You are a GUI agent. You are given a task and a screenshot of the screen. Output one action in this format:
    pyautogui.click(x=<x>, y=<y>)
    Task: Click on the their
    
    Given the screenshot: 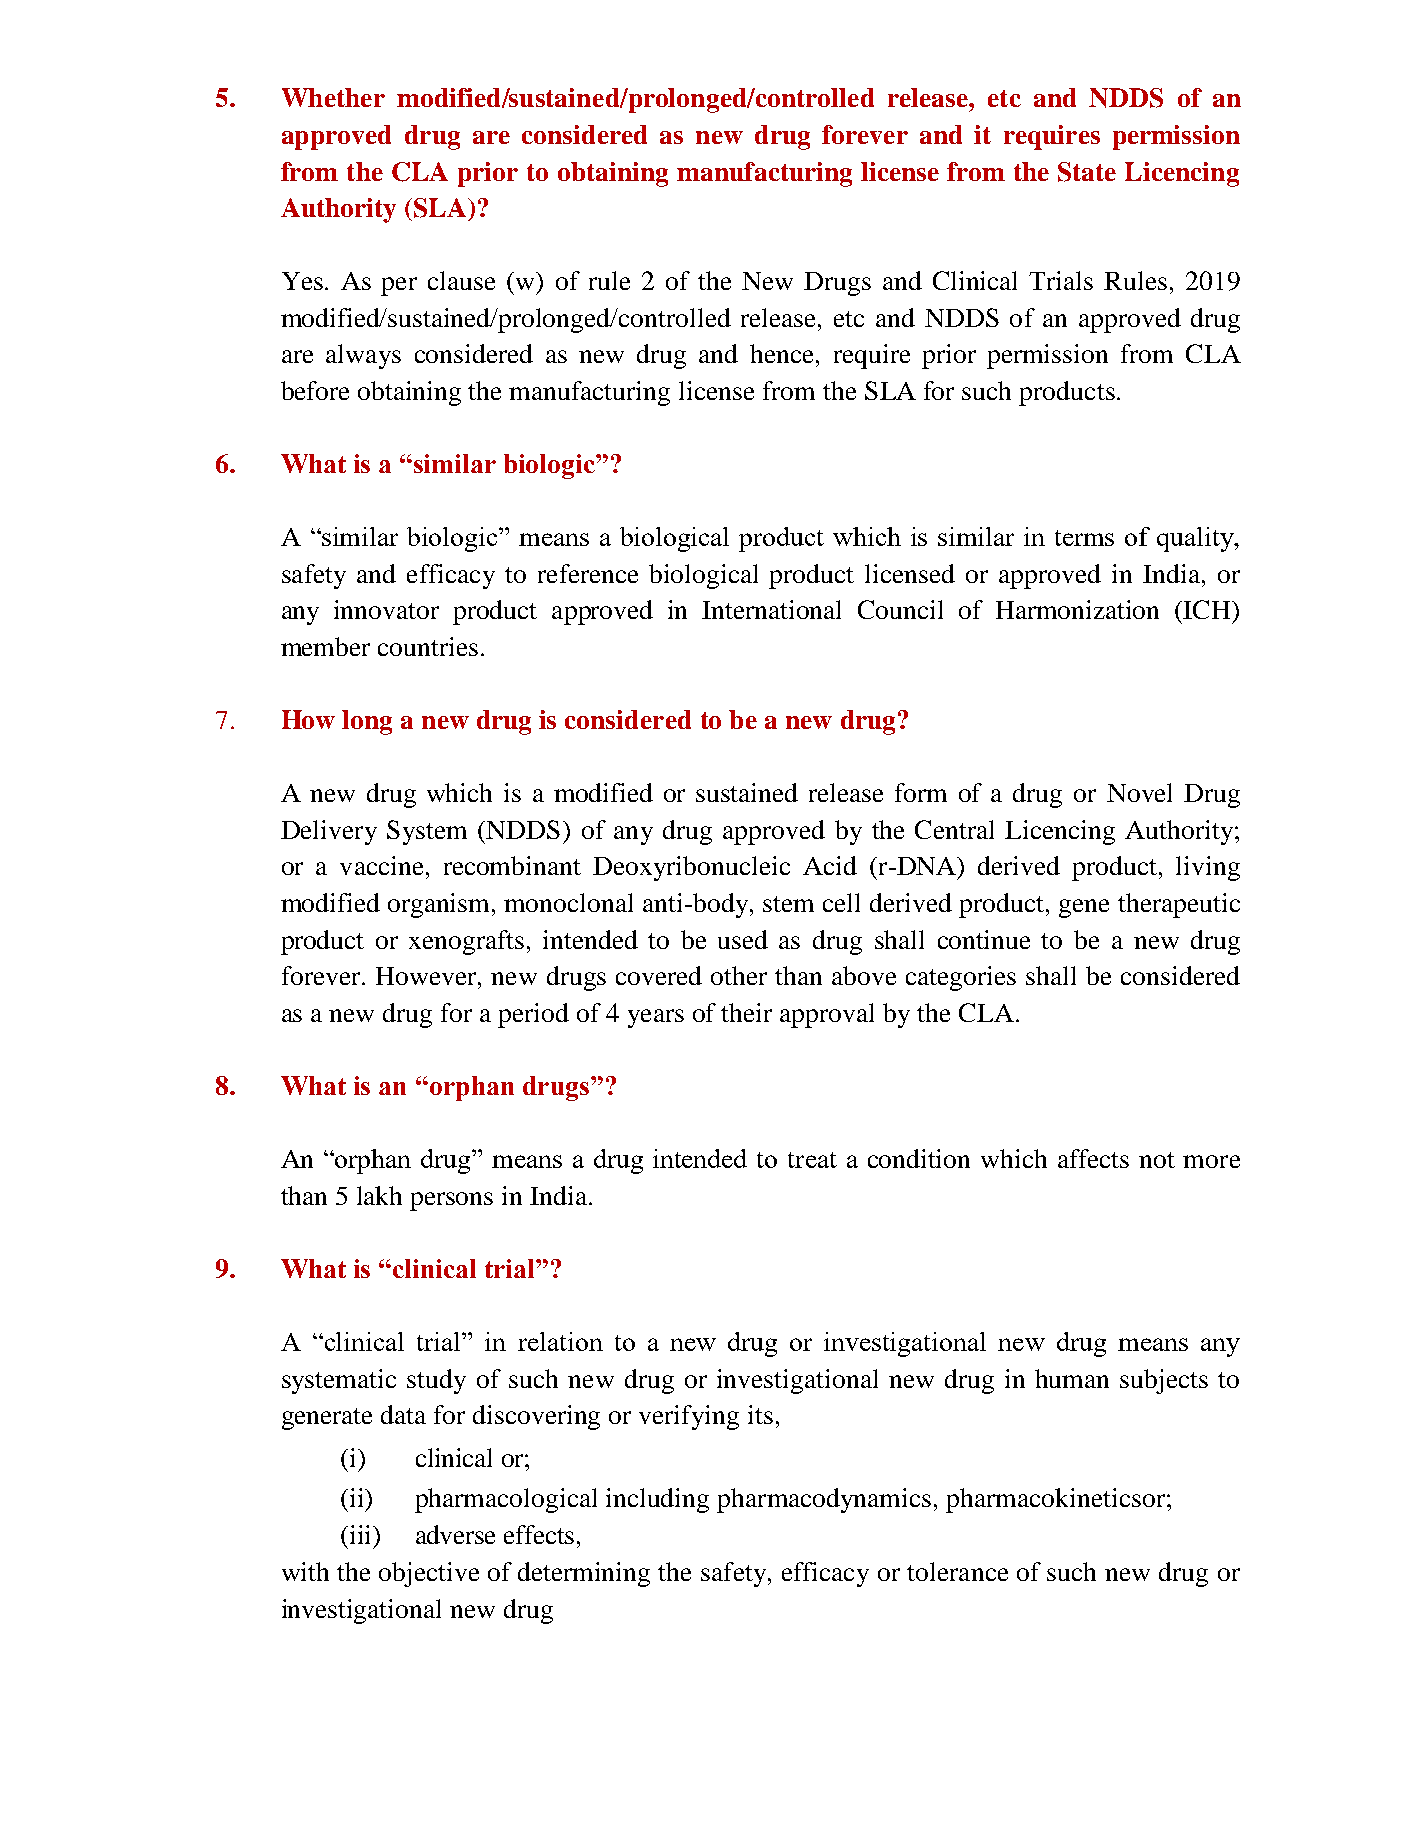 What is the action you would take?
    pyautogui.click(x=746, y=1012)
